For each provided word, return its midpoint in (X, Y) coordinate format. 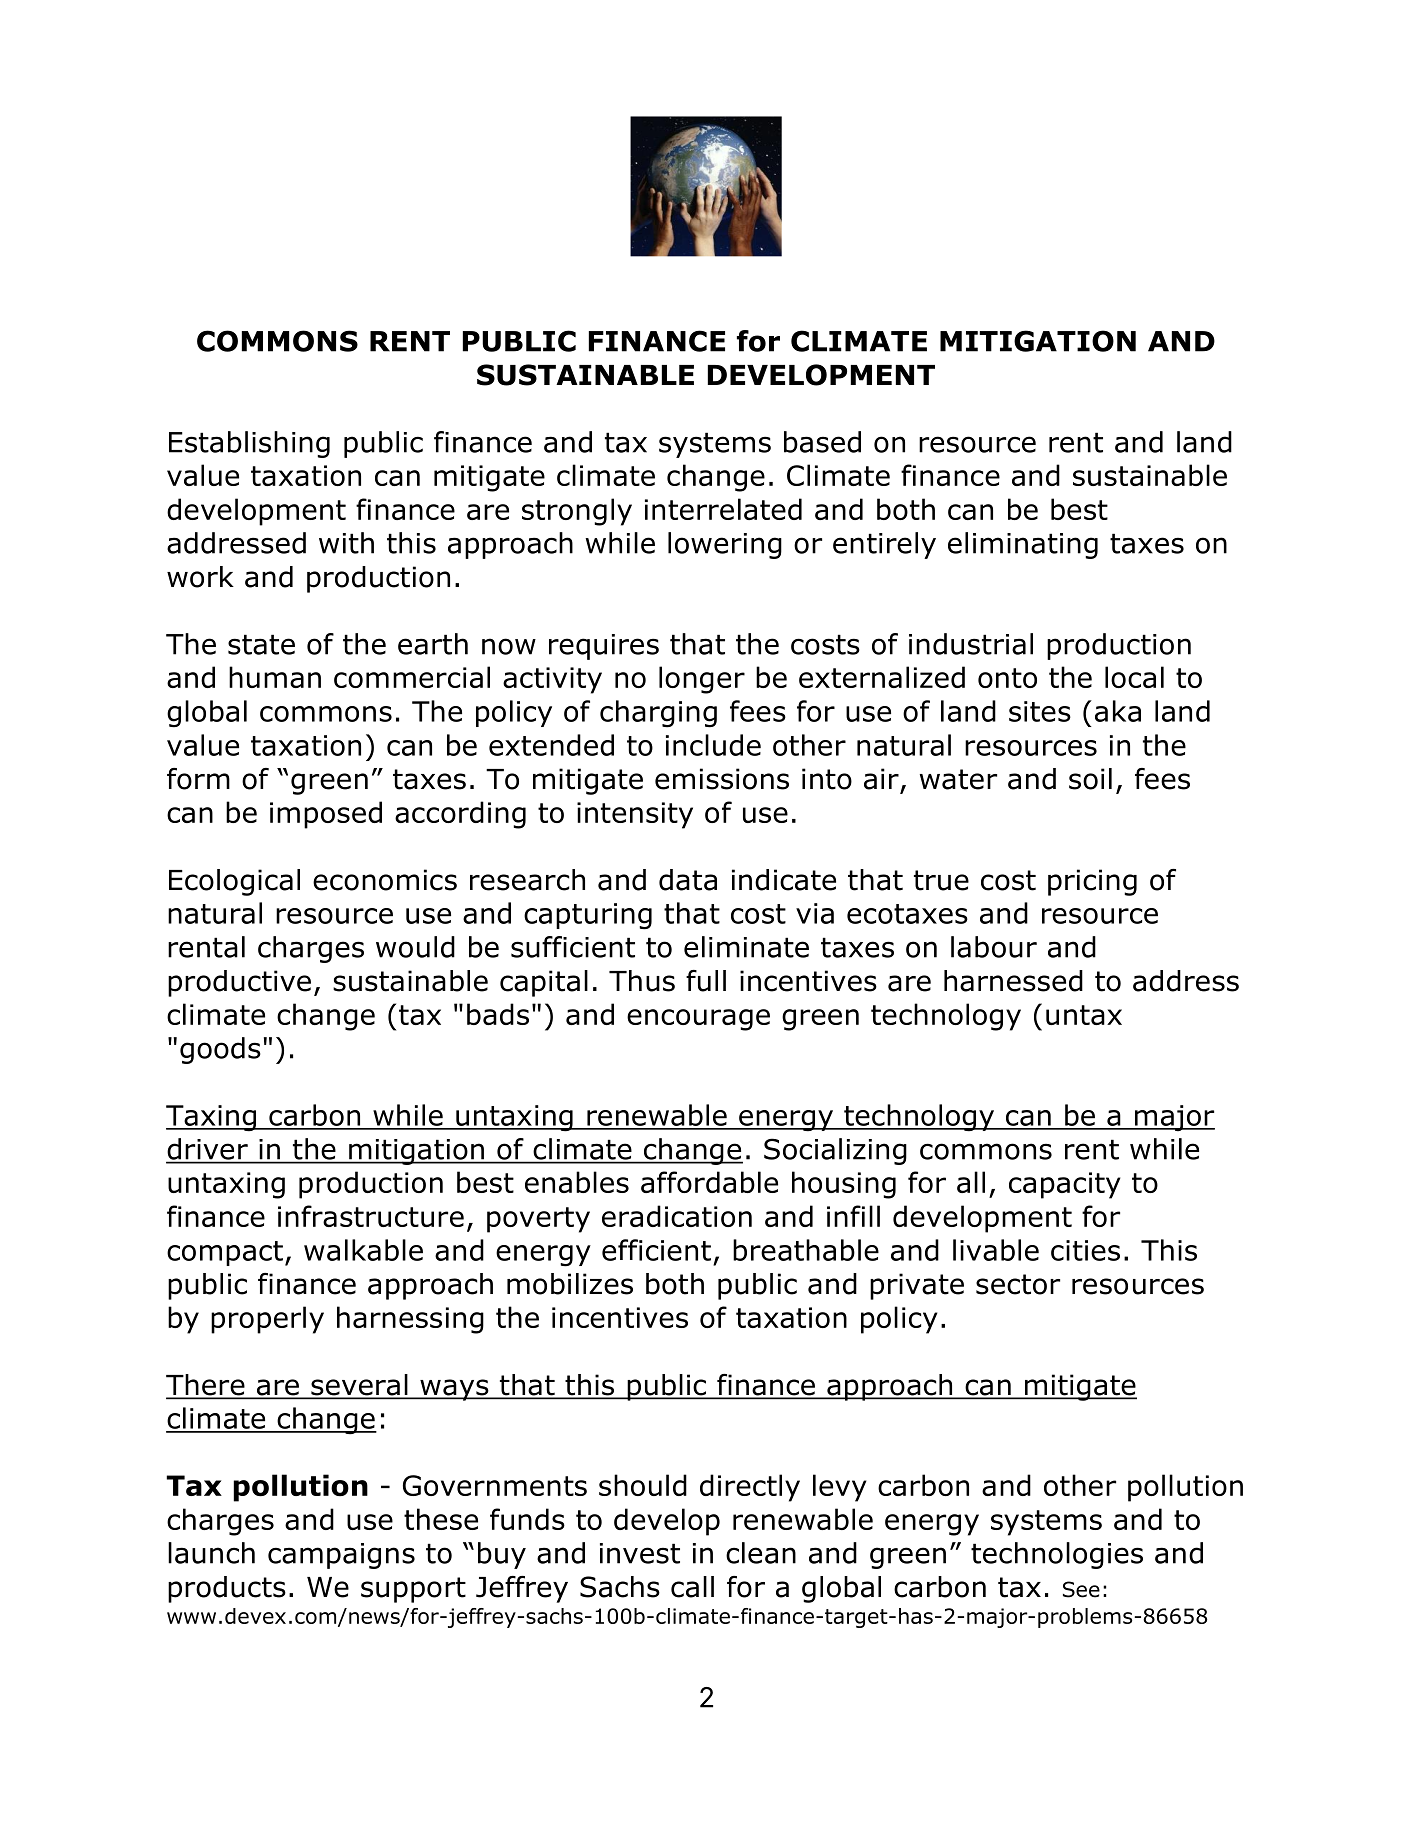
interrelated (723, 509)
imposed (326, 815)
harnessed (1013, 981)
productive (239, 983)
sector (1018, 1284)
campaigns (341, 1556)
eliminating (1023, 545)
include (713, 745)
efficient (656, 1250)
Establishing (249, 444)
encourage (698, 1020)
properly (267, 1320)
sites (1040, 711)
